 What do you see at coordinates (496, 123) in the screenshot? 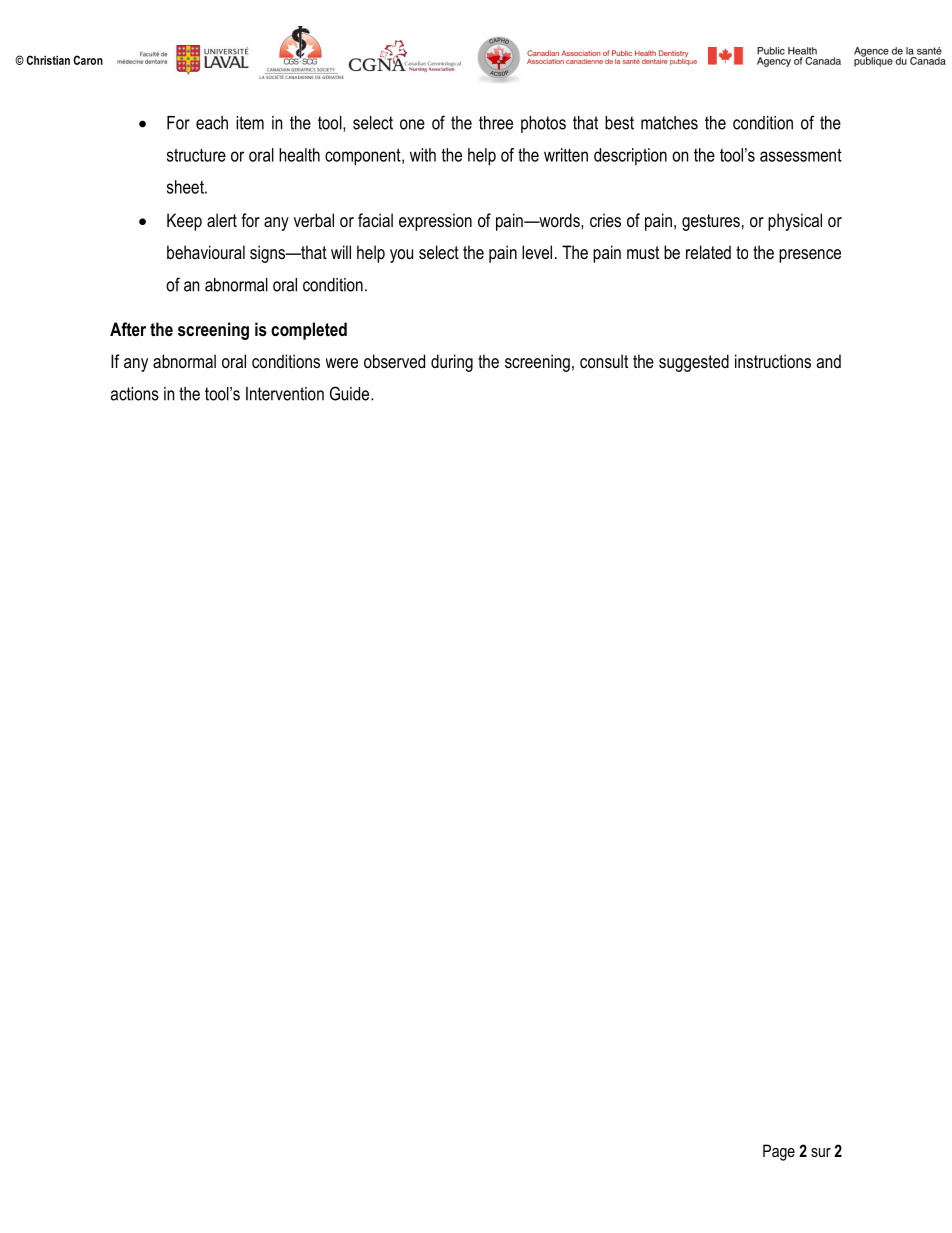
I see `three` at bounding box center [496, 123].
